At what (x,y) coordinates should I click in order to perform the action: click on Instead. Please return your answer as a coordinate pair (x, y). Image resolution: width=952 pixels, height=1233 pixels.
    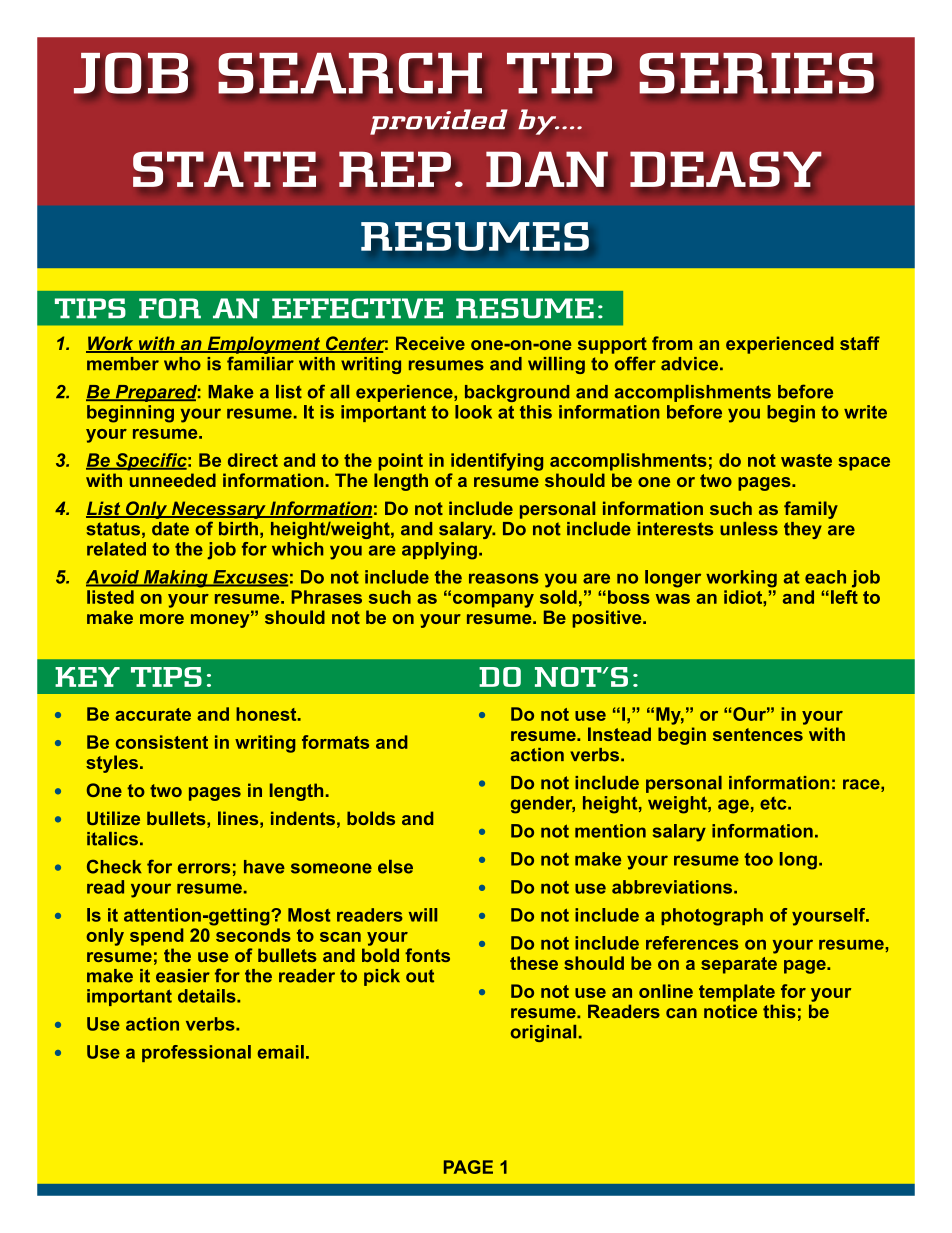
    Looking at the image, I should click on (619, 734).
